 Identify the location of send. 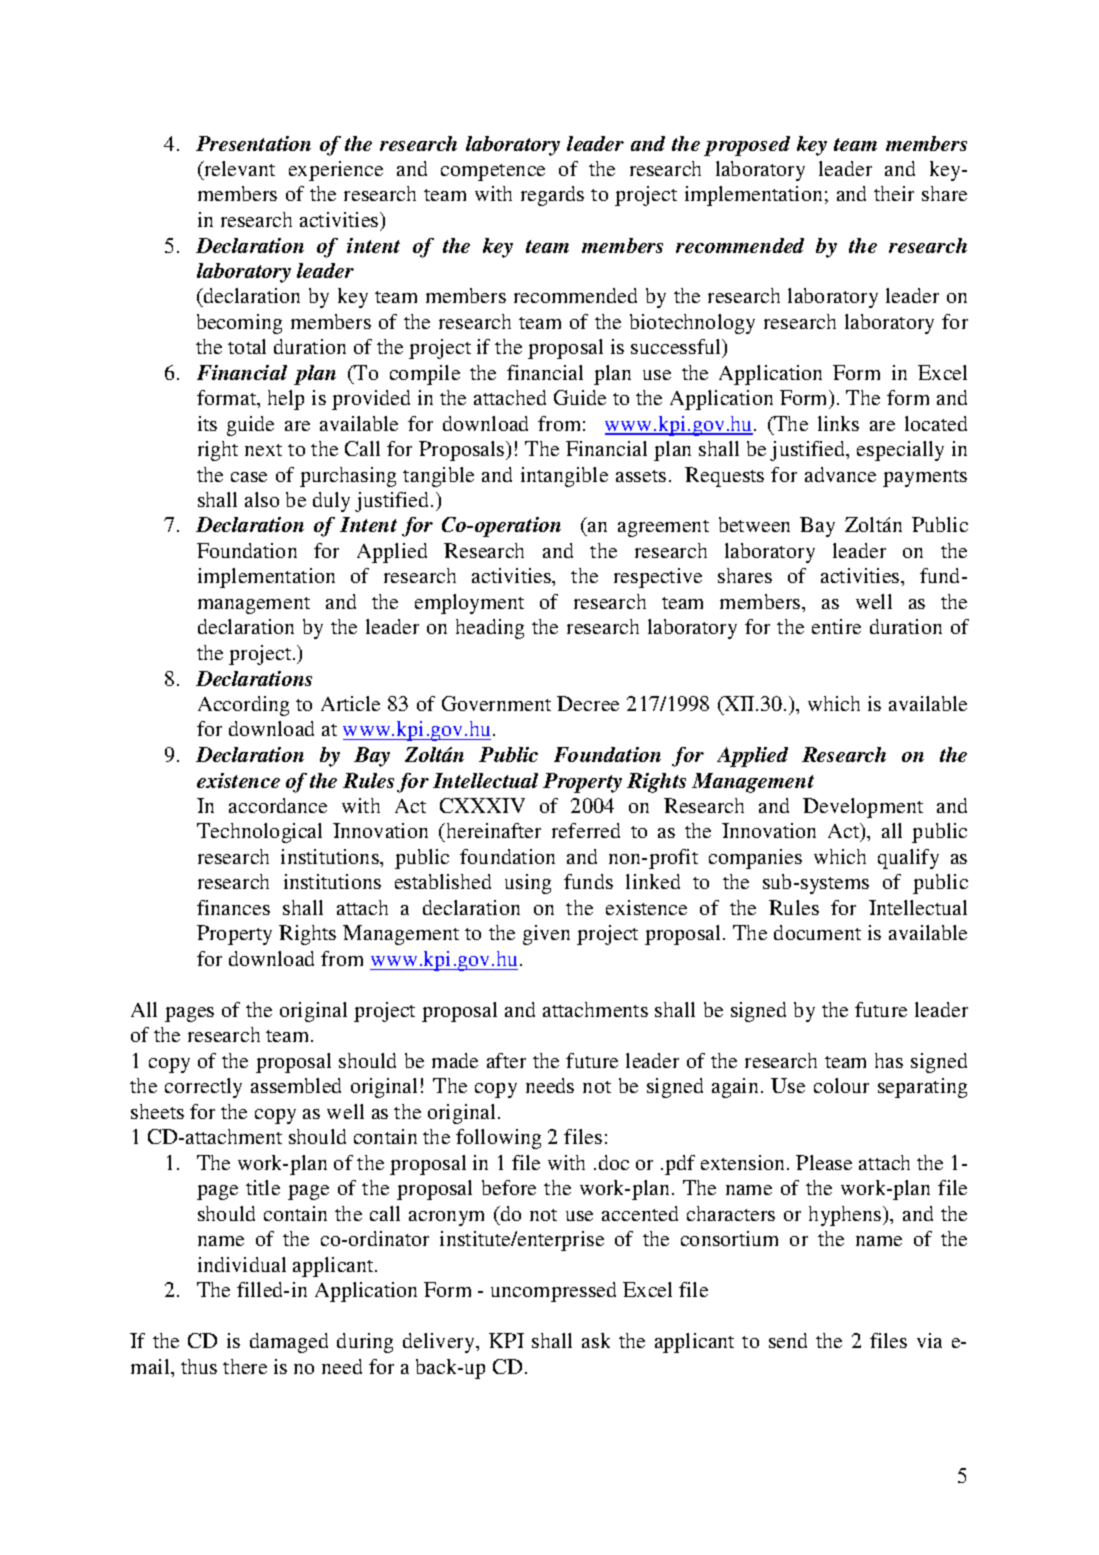
(788, 1340).
